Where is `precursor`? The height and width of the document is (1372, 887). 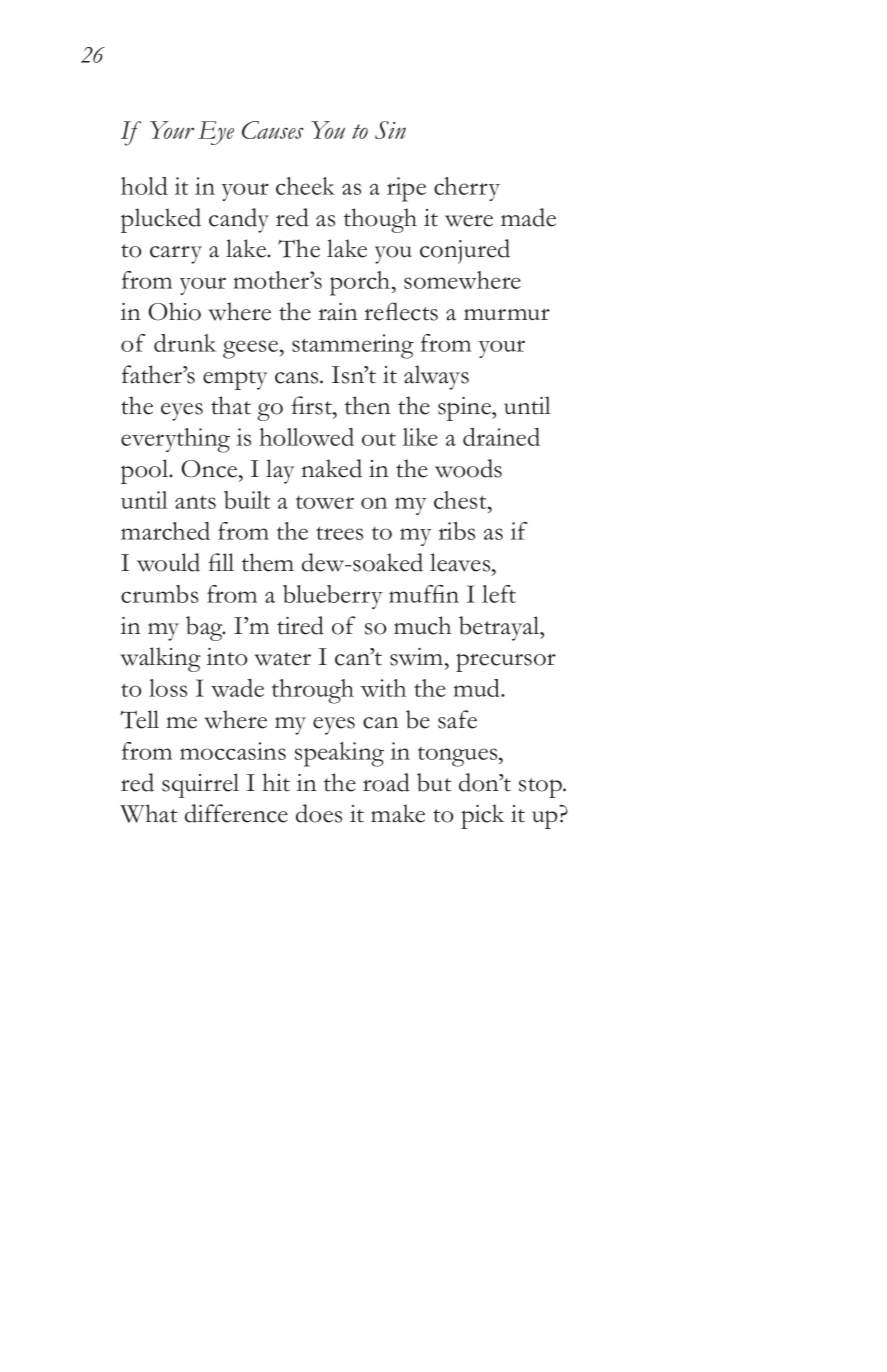 precursor is located at coordinates (506, 662).
